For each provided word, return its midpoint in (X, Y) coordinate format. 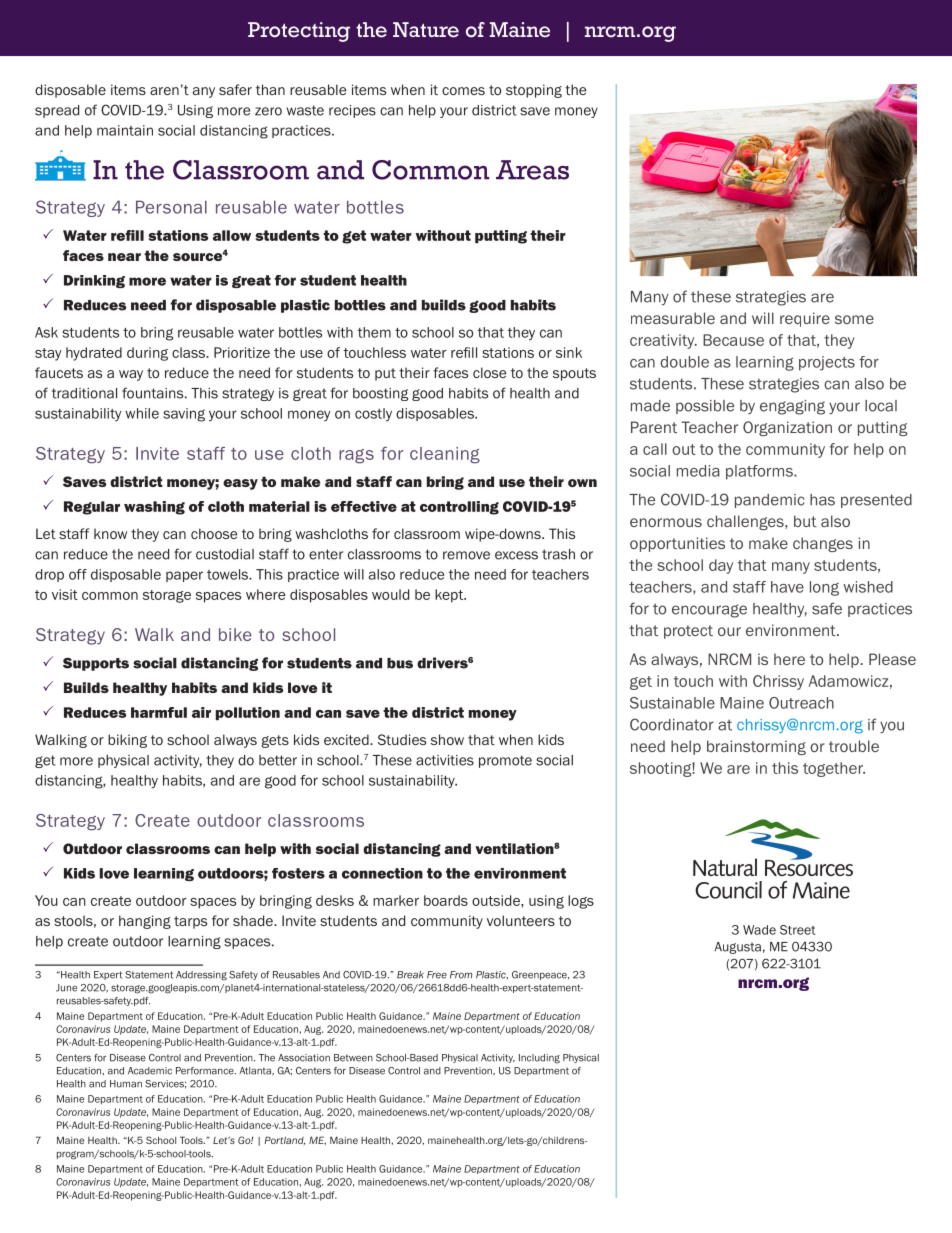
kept (450, 596)
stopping (534, 91)
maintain (125, 130)
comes (463, 91)
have (787, 587)
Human (126, 1084)
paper (184, 576)
